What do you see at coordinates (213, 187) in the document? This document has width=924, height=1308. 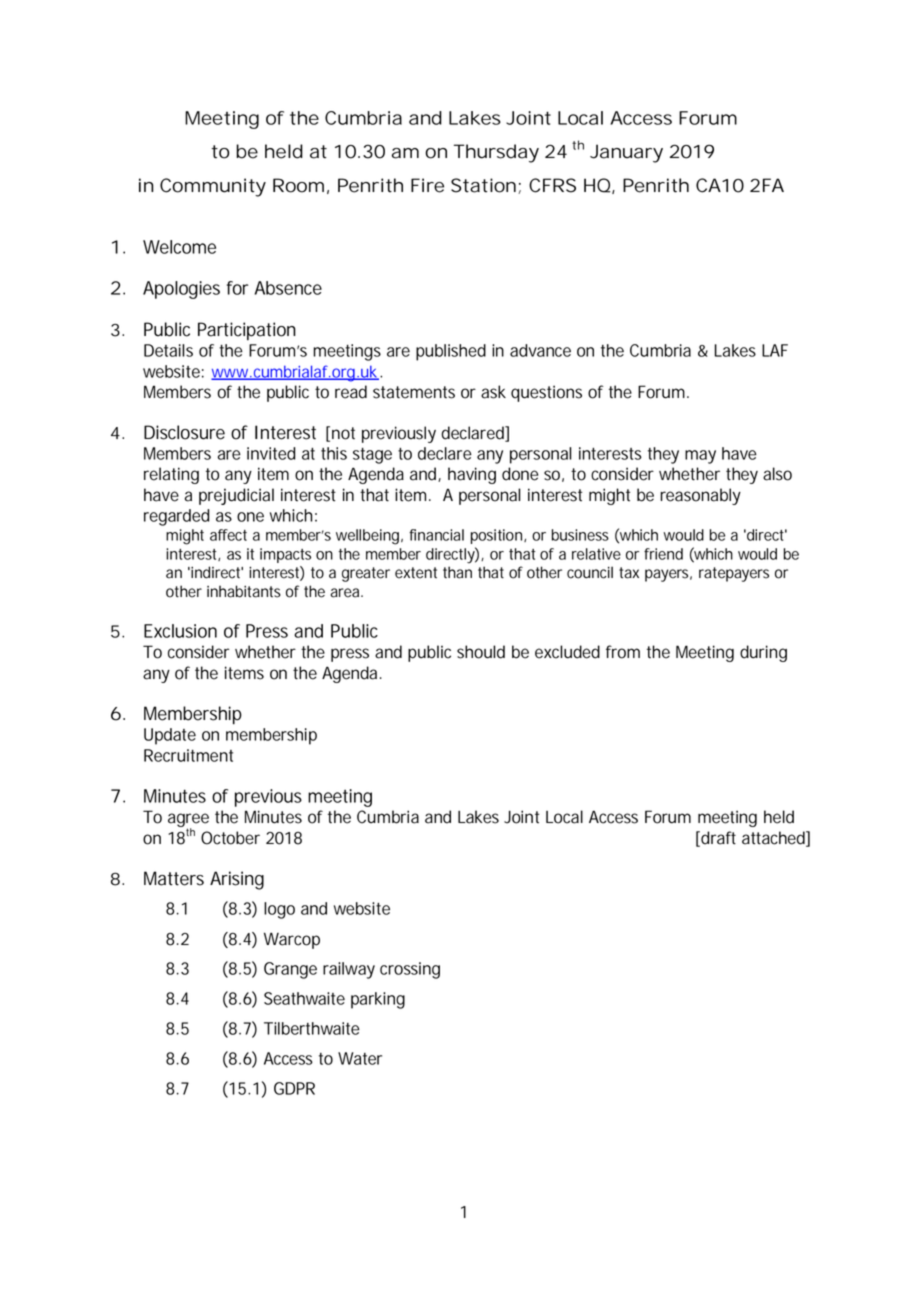 I see `Community` at bounding box center [213, 187].
